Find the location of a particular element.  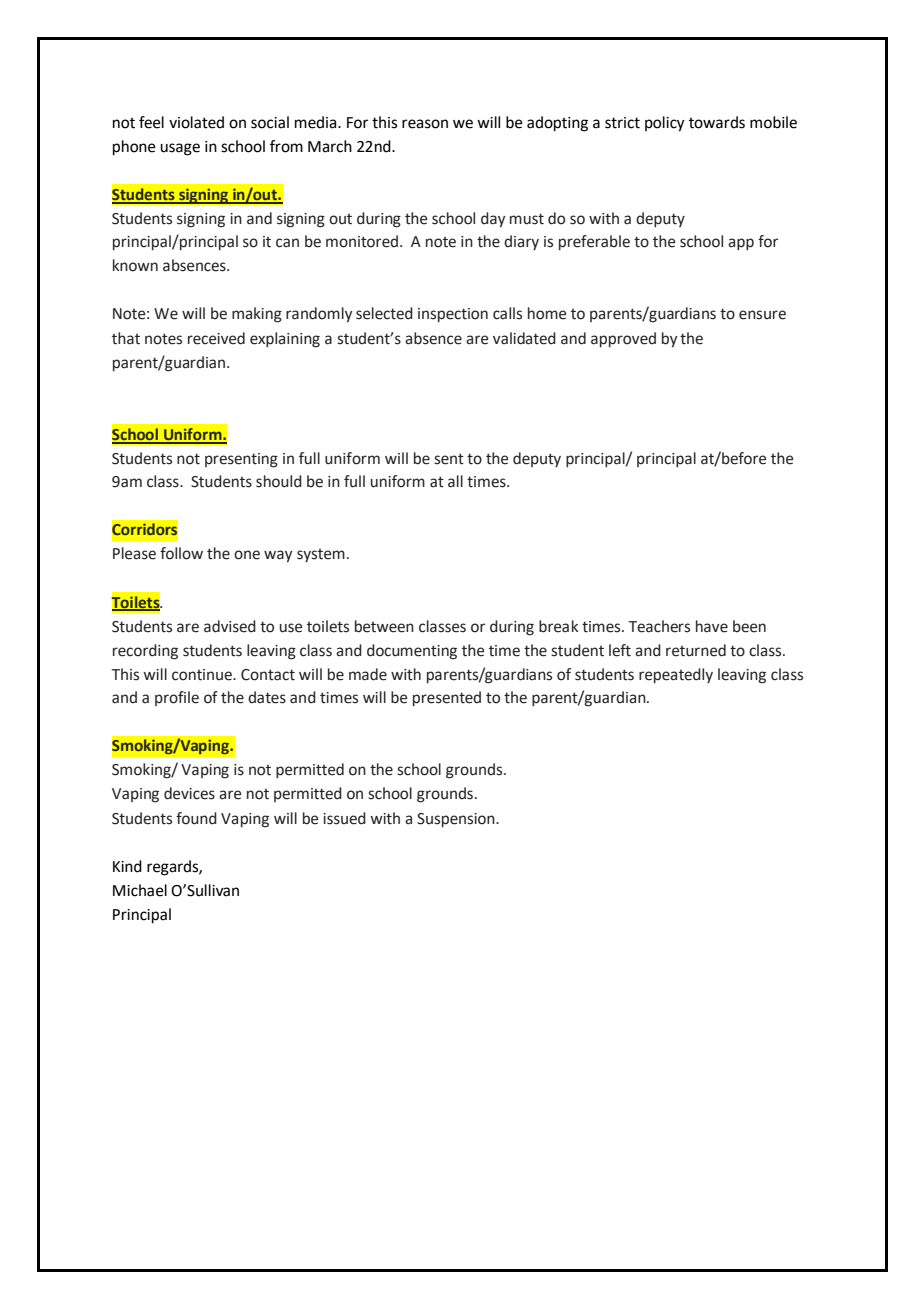

usage is located at coordinates (180, 149).
